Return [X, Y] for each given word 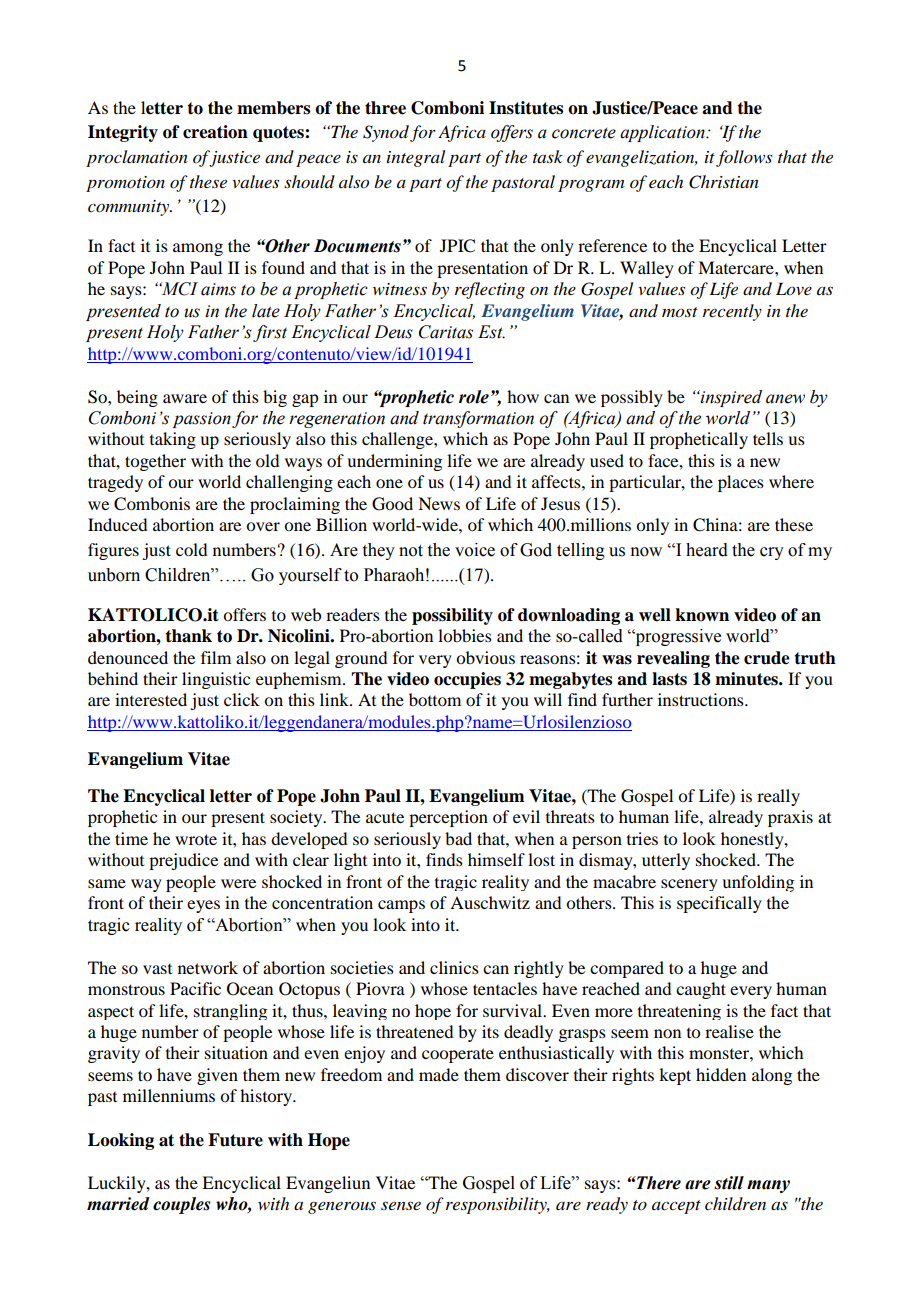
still [729, 1183]
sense [401, 1205]
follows [744, 158]
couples [181, 1205]
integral [416, 158]
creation [215, 132]
